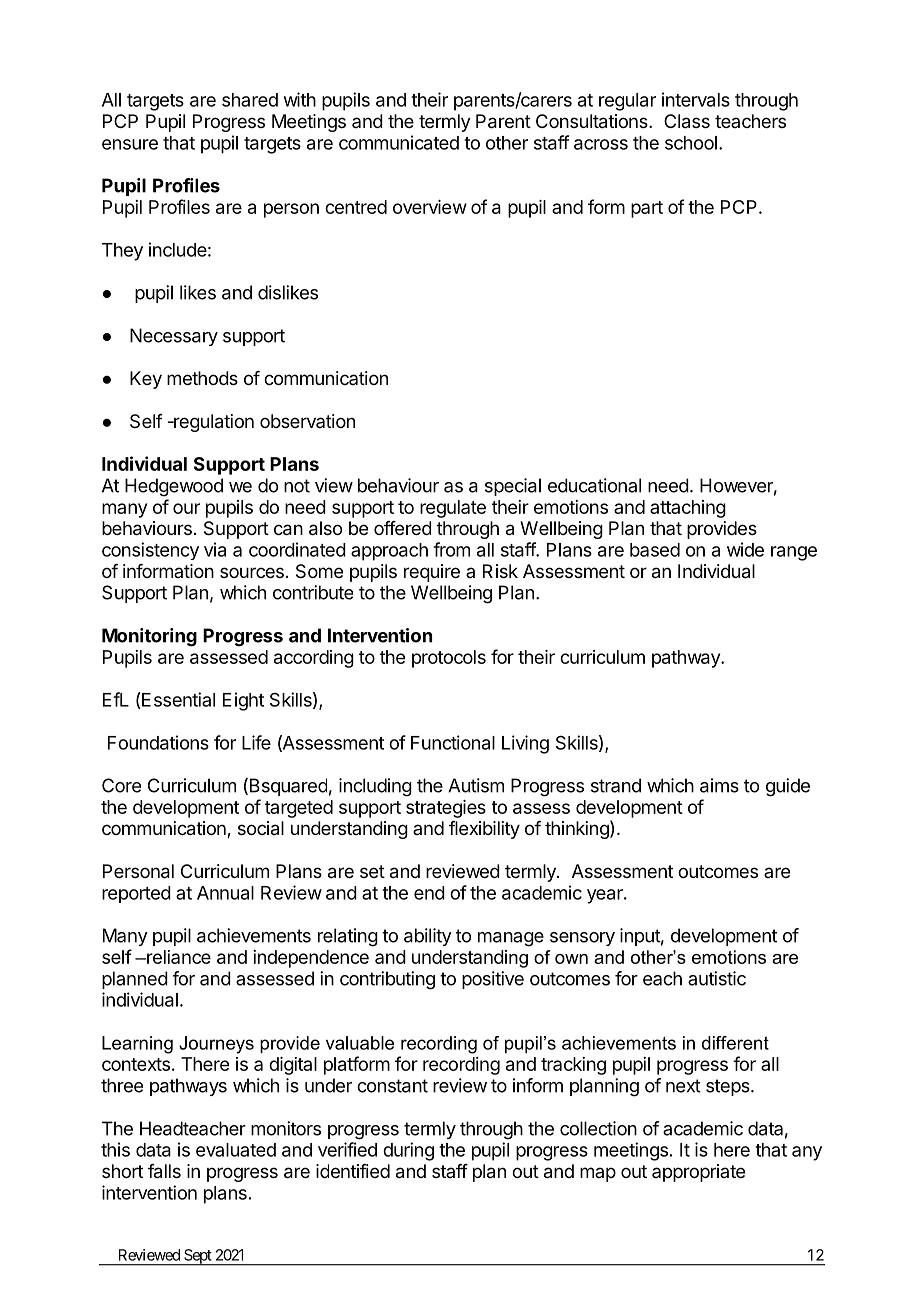 The height and width of the screenshot is (1307, 924). What do you see at coordinates (197, 1257) in the screenshot?
I see `Sept` at bounding box center [197, 1257].
